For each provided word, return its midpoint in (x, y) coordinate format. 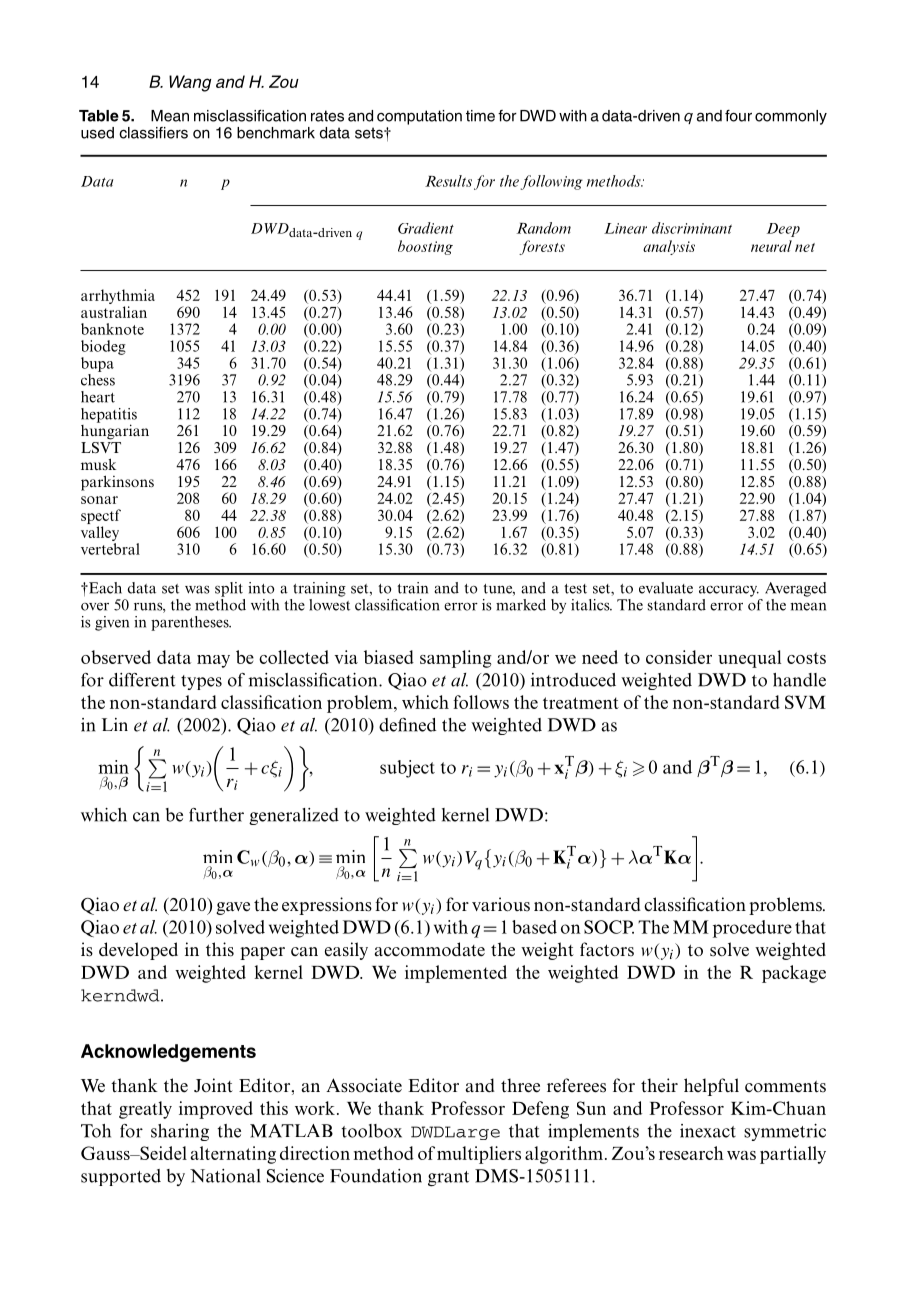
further (216, 815)
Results (448, 181)
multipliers (479, 1155)
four (738, 116)
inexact (708, 1131)
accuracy (729, 591)
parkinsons (117, 483)
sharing (180, 1132)
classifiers (153, 133)
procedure (752, 929)
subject (407, 769)
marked (521, 605)
